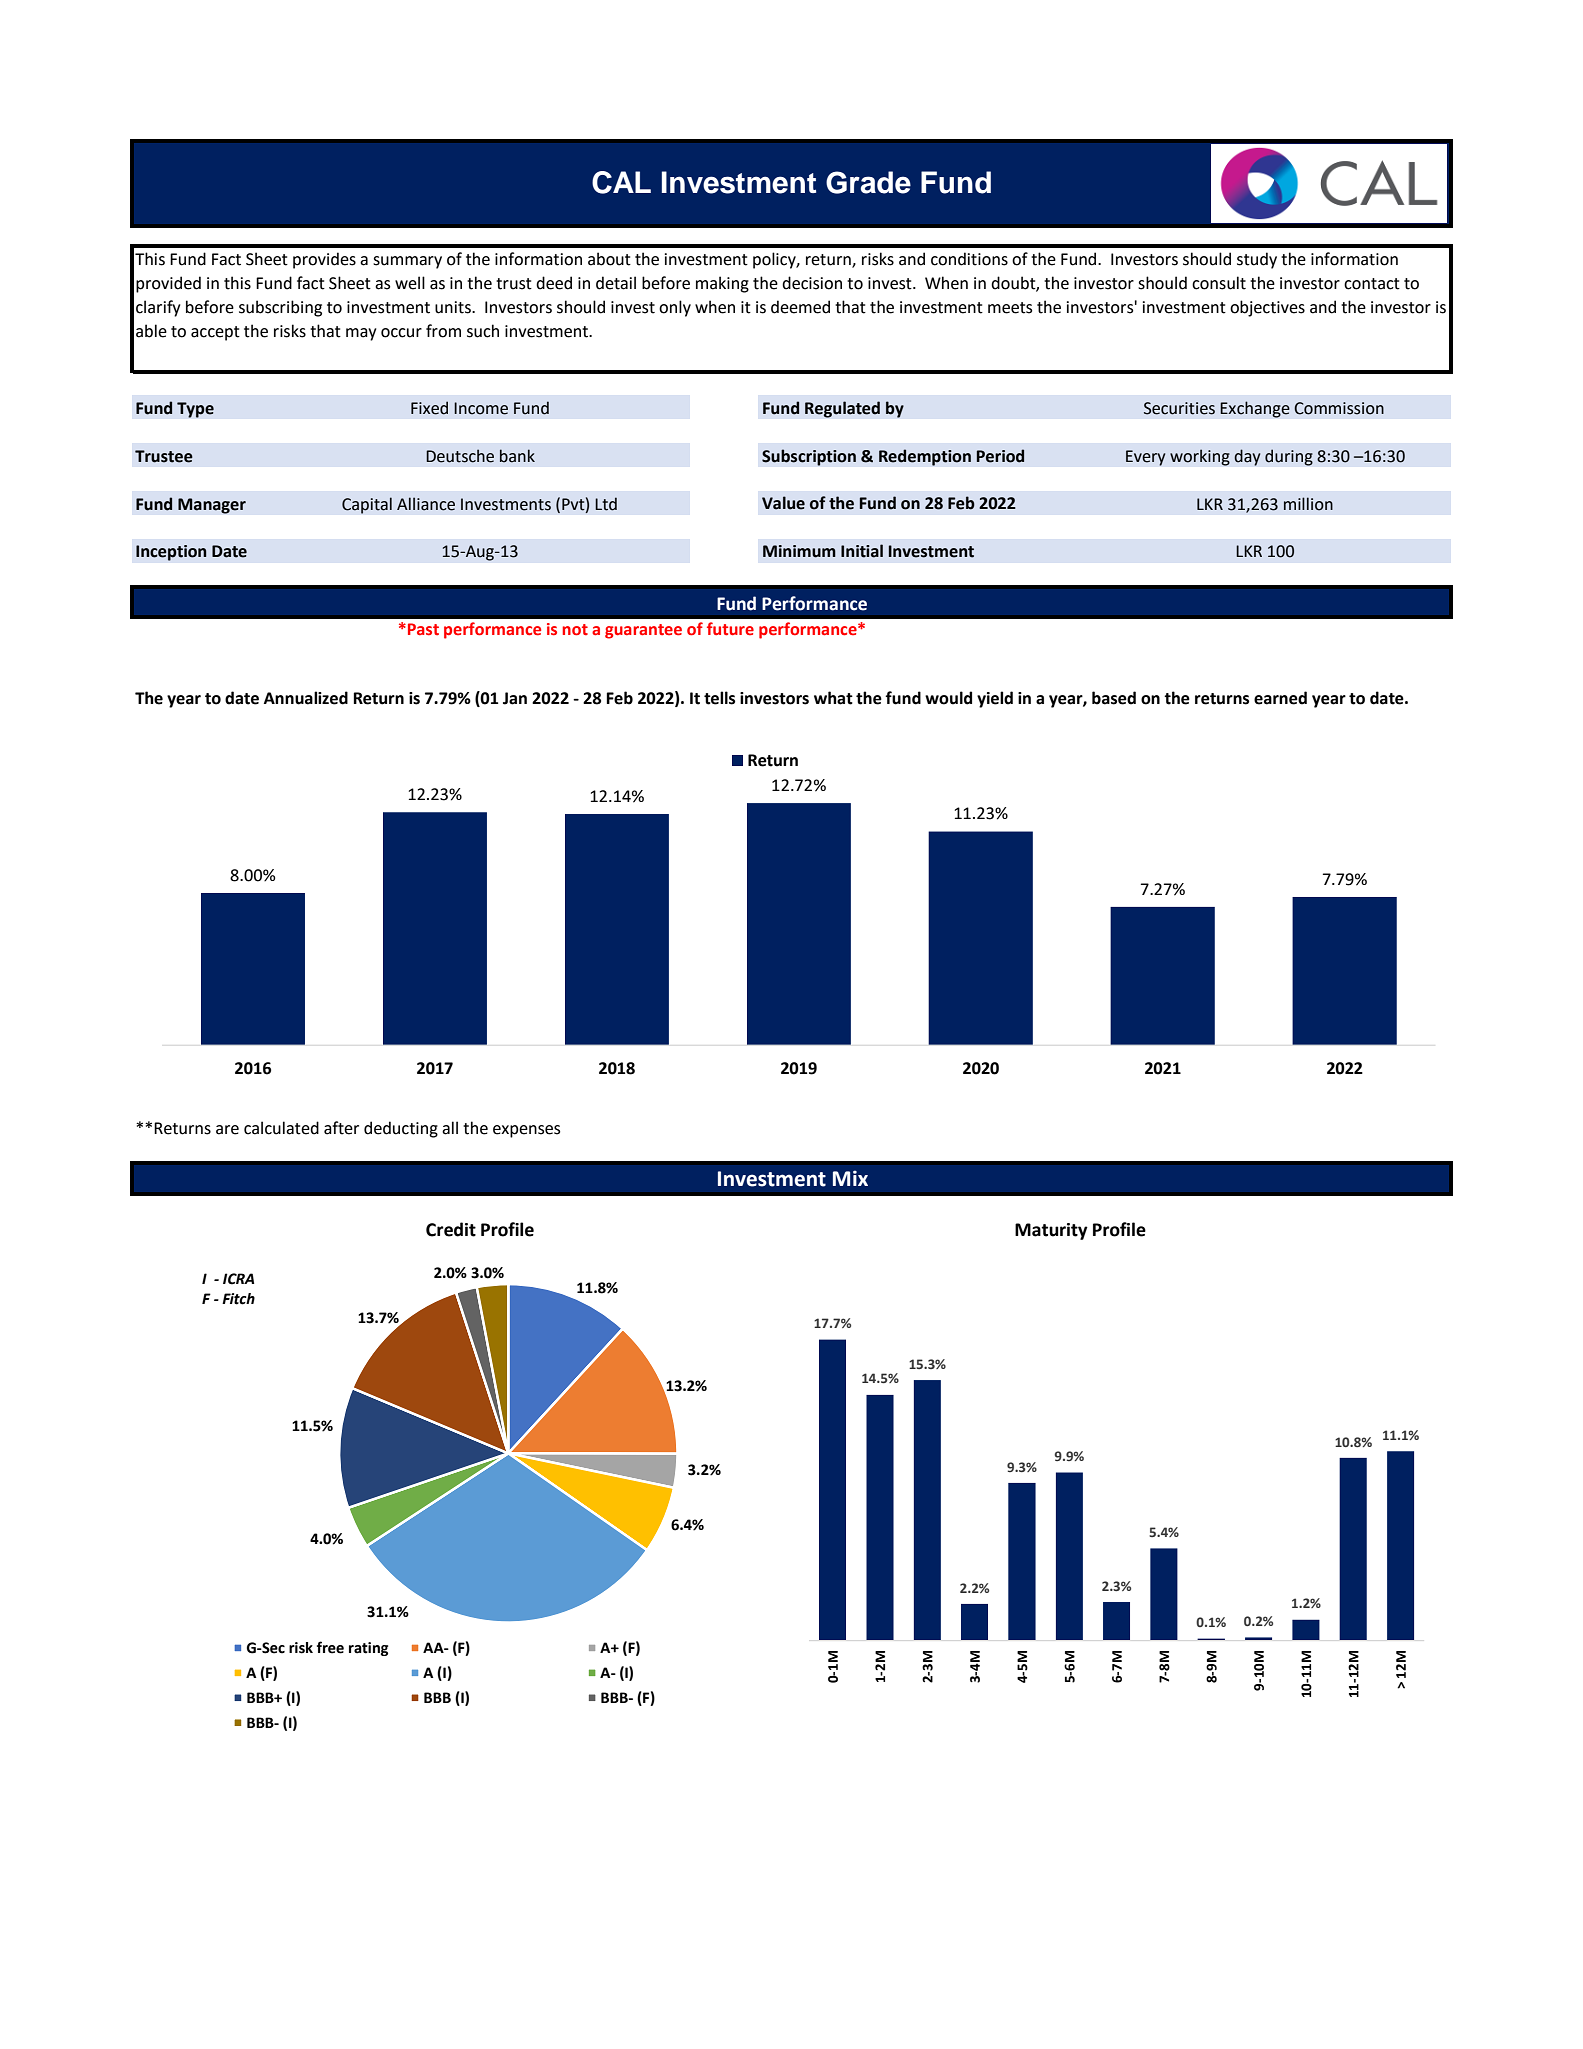 The width and height of the image is (1583, 2049). I want to click on provides, so click(324, 260).
